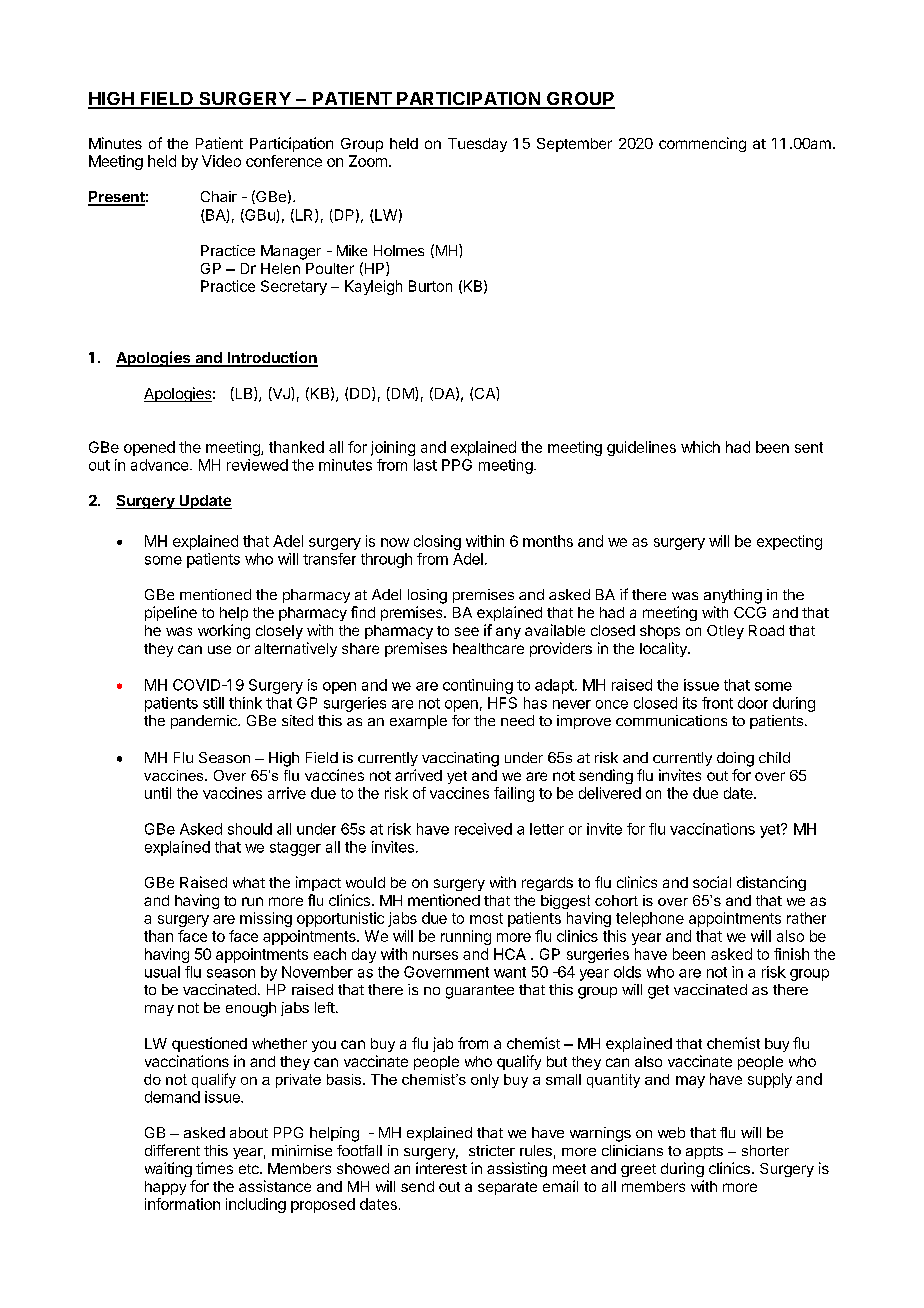  I want to click on use, so click(219, 649).
